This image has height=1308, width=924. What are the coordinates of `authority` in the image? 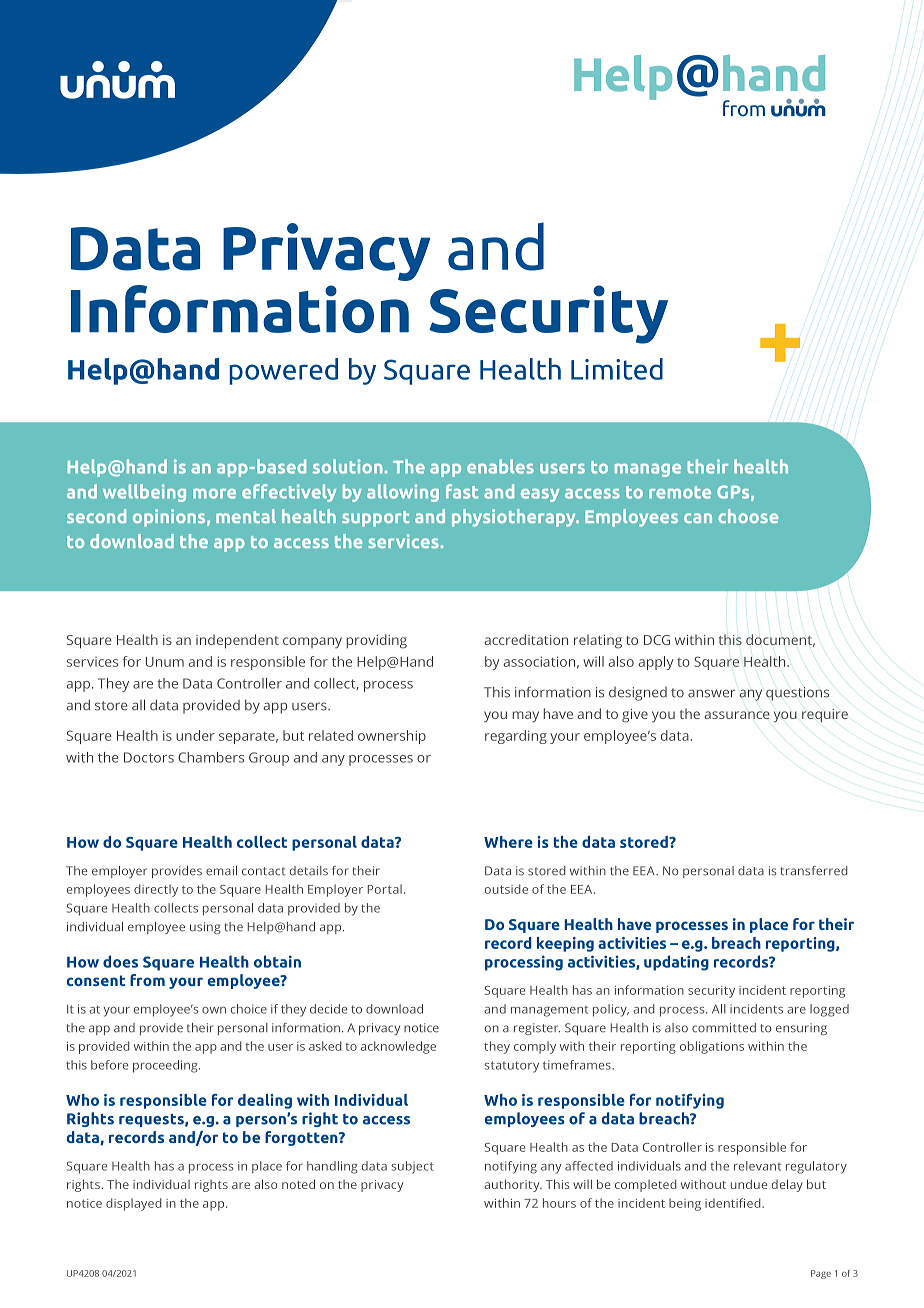 It's located at (513, 1185).
